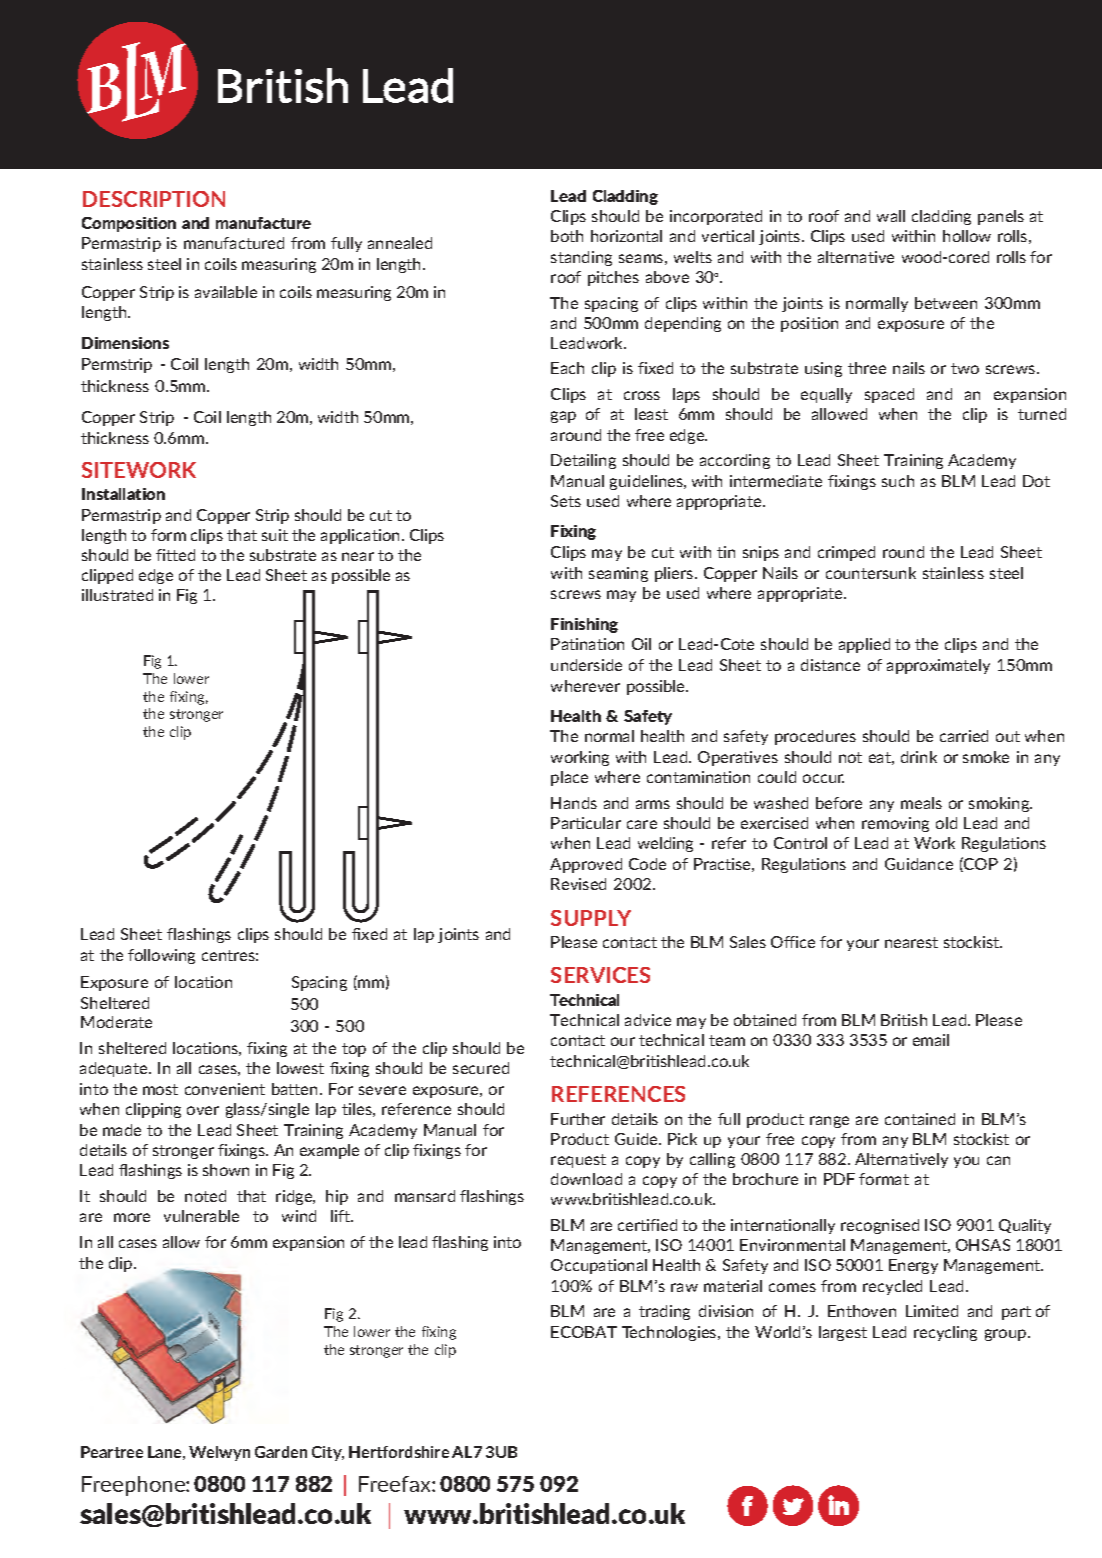 This screenshot has width=1102, height=1558. What do you see at coordinates (584, 625) in the screenshot?
I see `Finishing` at bounding box center [584, 625].
